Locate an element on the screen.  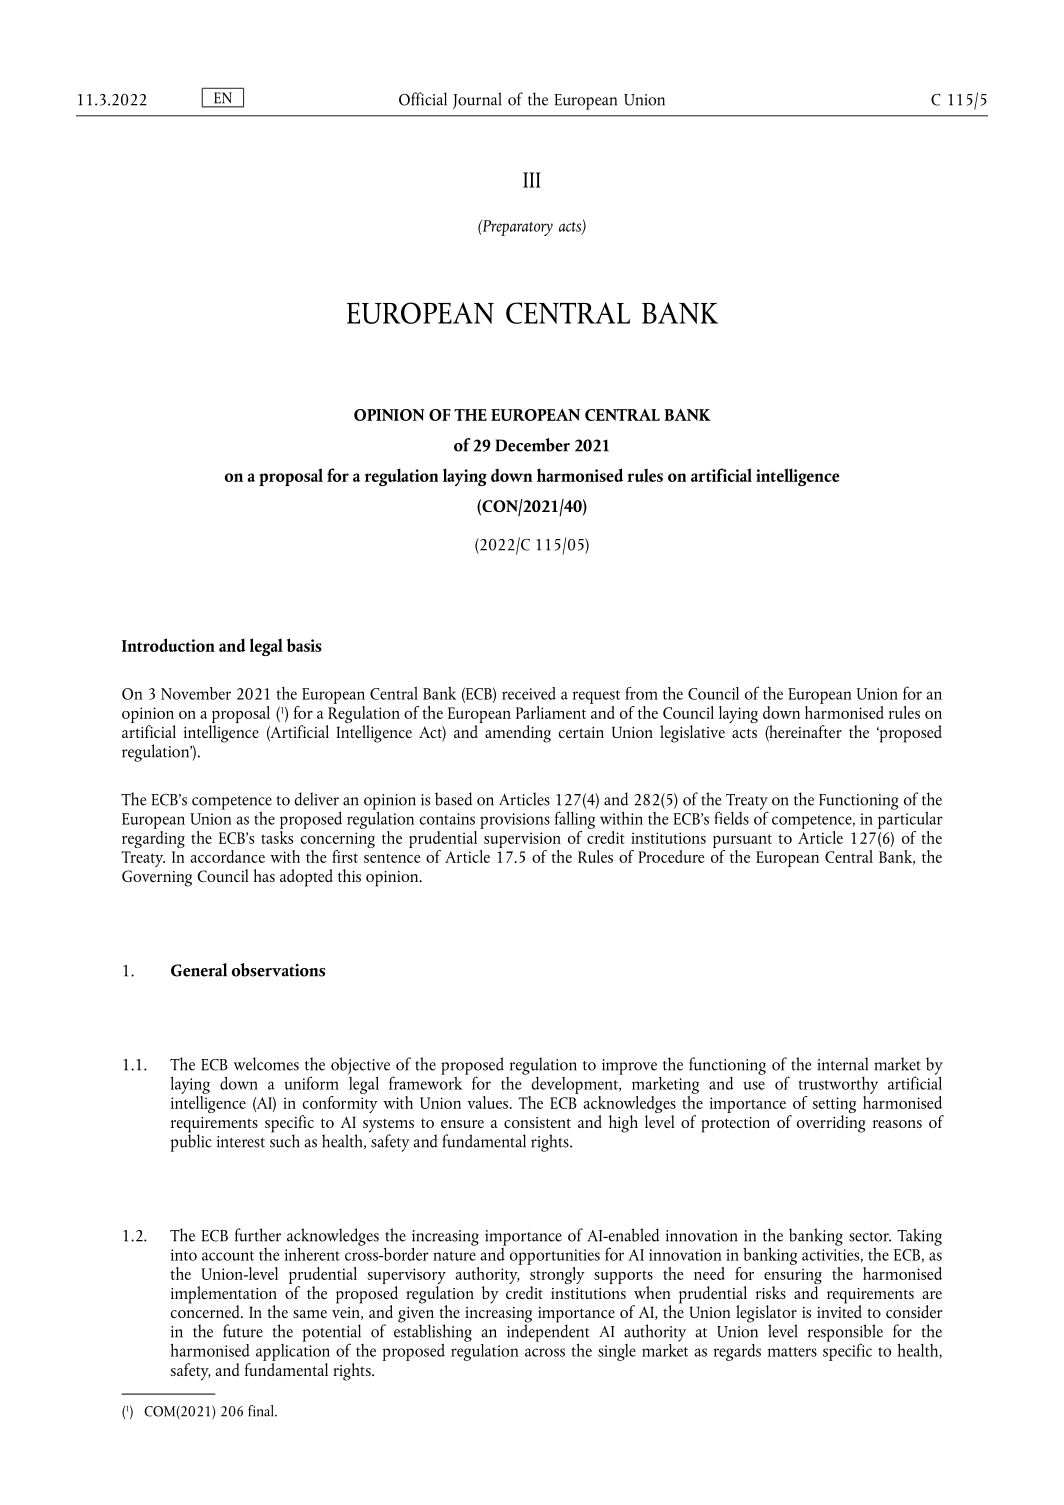
particular is located at coordinates (910, 819).
